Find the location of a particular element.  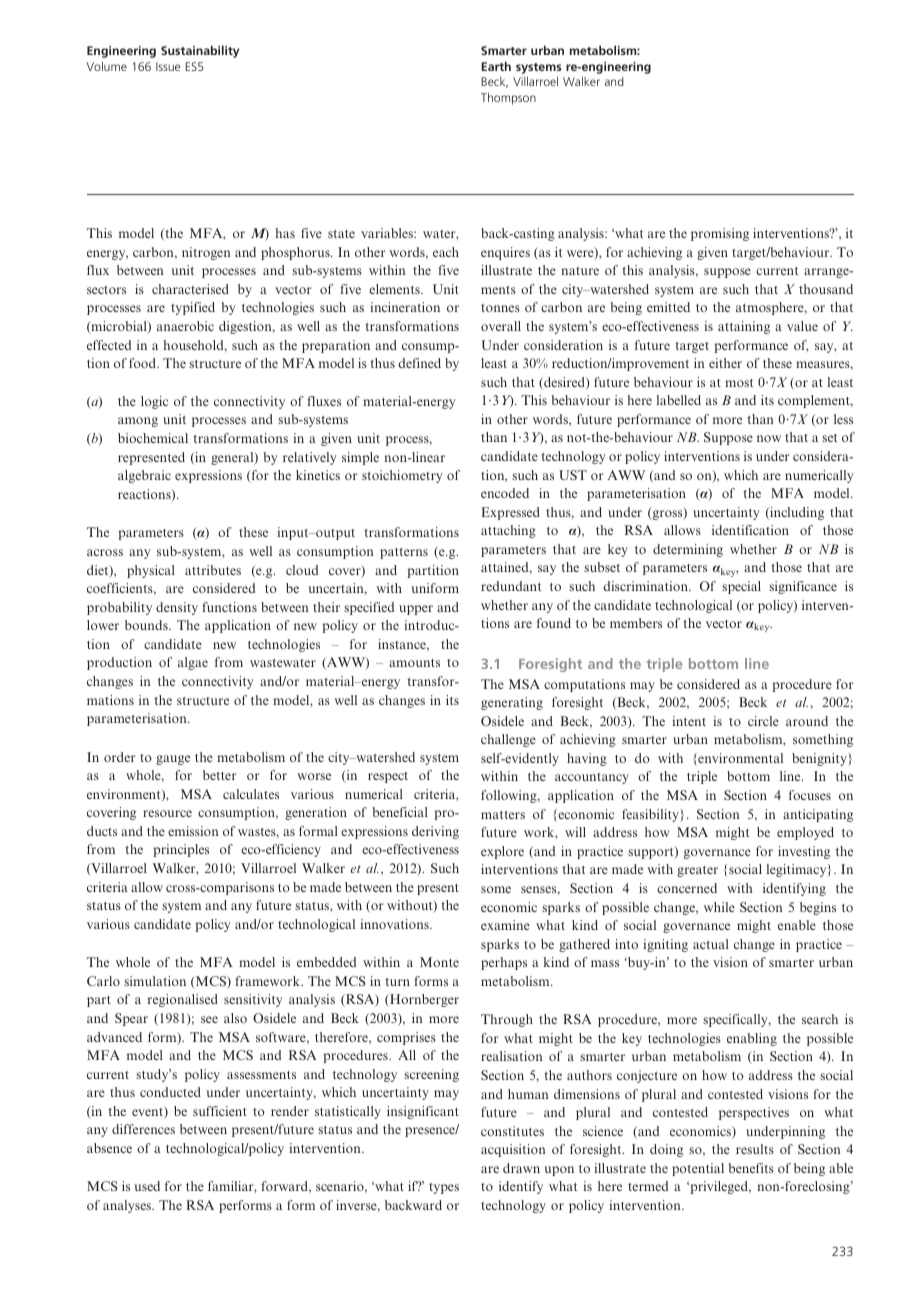

encoded is located at coordinates (505, 493).
